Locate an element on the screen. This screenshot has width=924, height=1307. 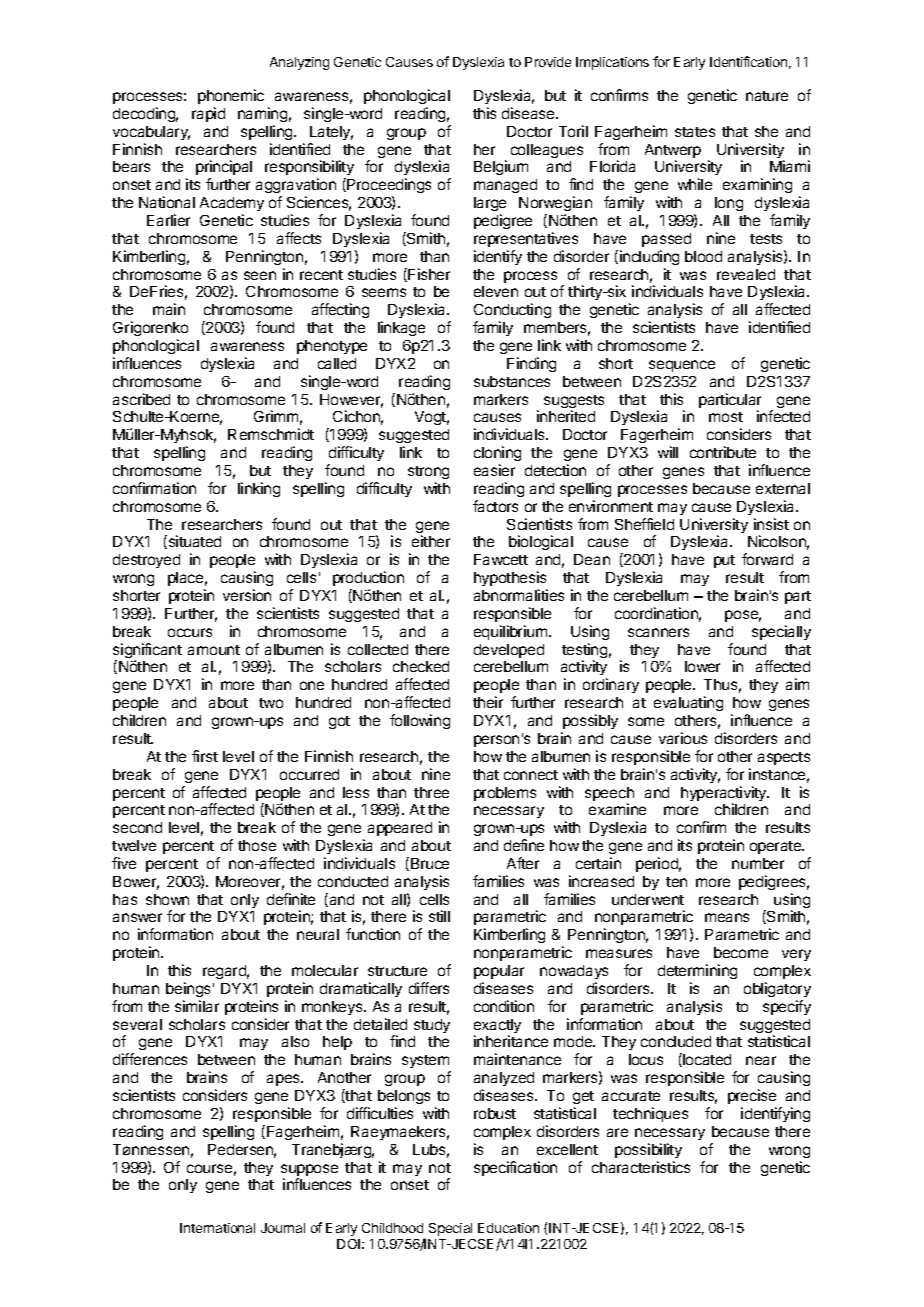
checked is located at coordinates (421, 666).
